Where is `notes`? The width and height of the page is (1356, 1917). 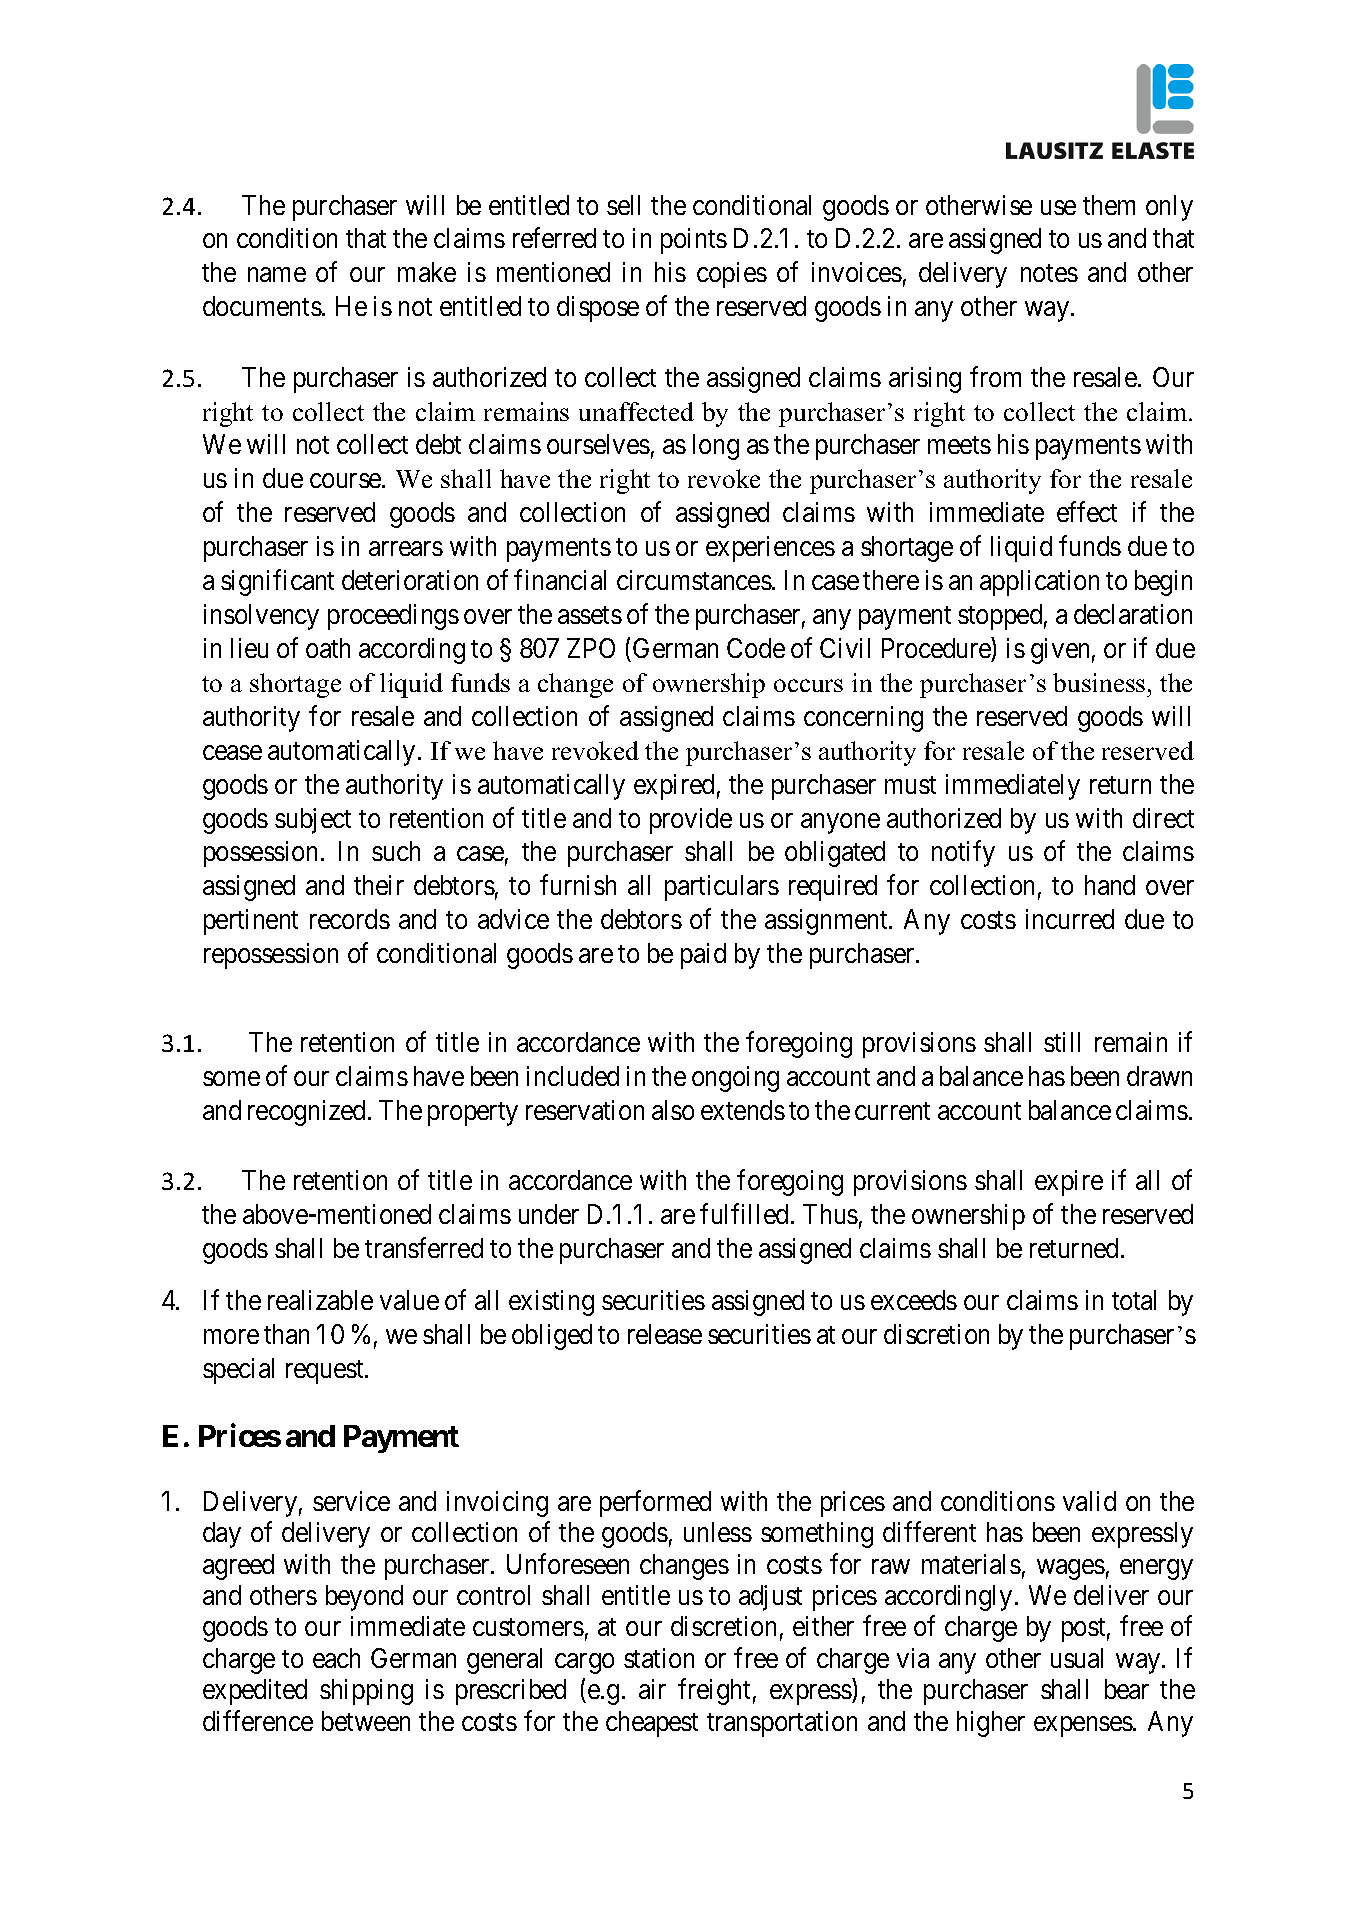 notes is located at coordinates (1049, 273).
